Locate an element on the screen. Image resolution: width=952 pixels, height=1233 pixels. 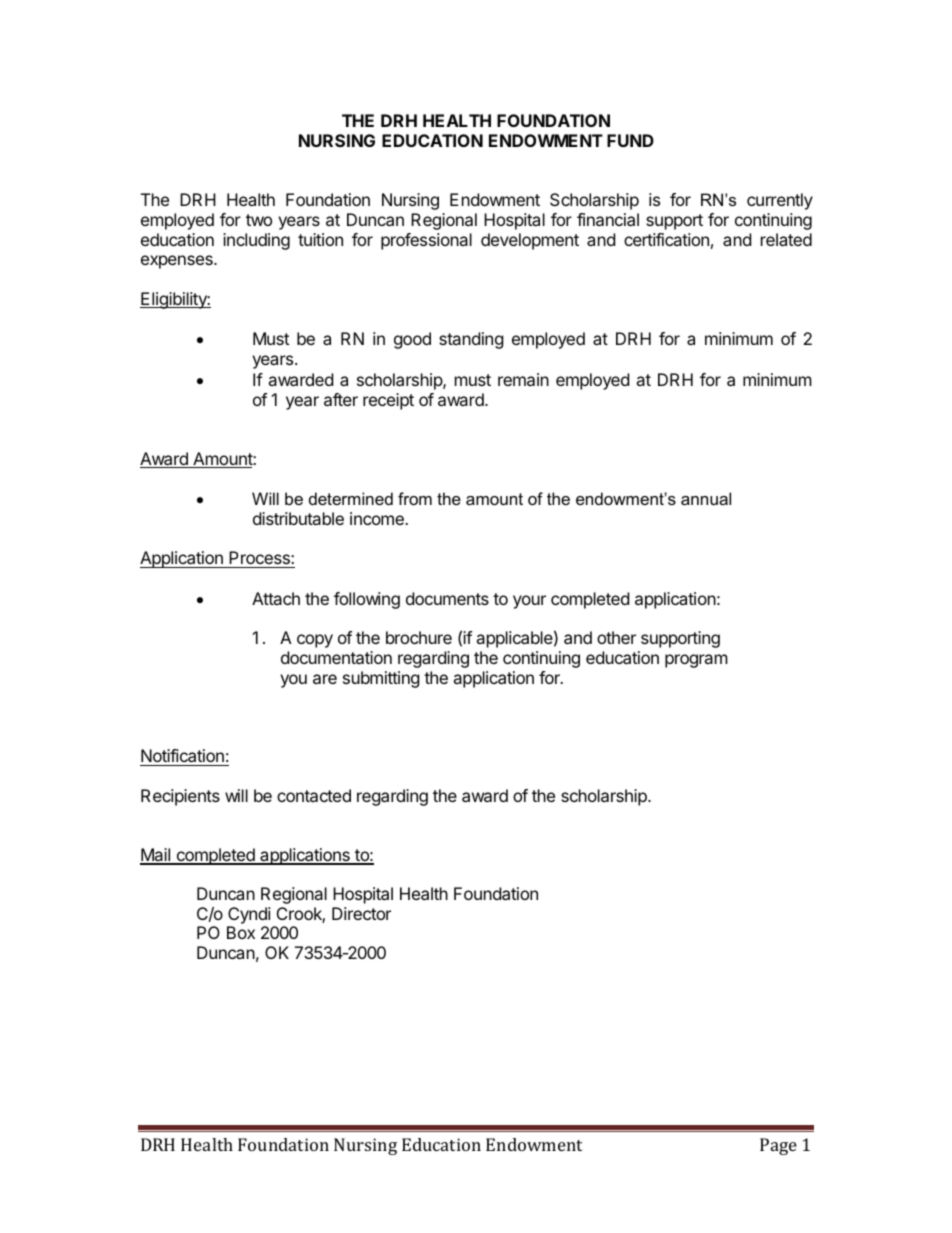
Box is located at coordinates (241, 932).
